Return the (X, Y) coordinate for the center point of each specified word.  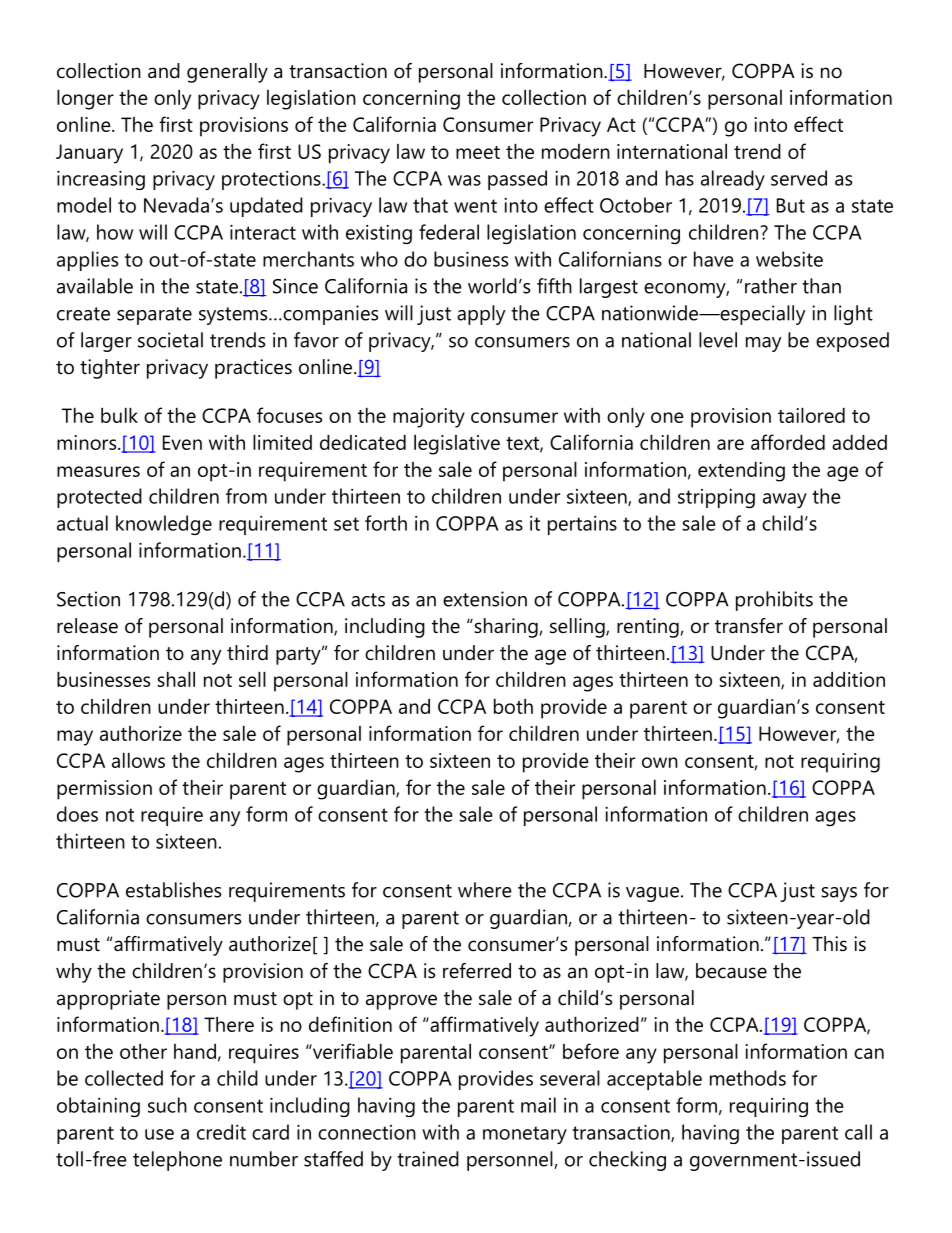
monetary (525, 1135)
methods (748, 1078)
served (799, 178)
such (167, 1105)
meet (478, 152)
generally (227, 73)
